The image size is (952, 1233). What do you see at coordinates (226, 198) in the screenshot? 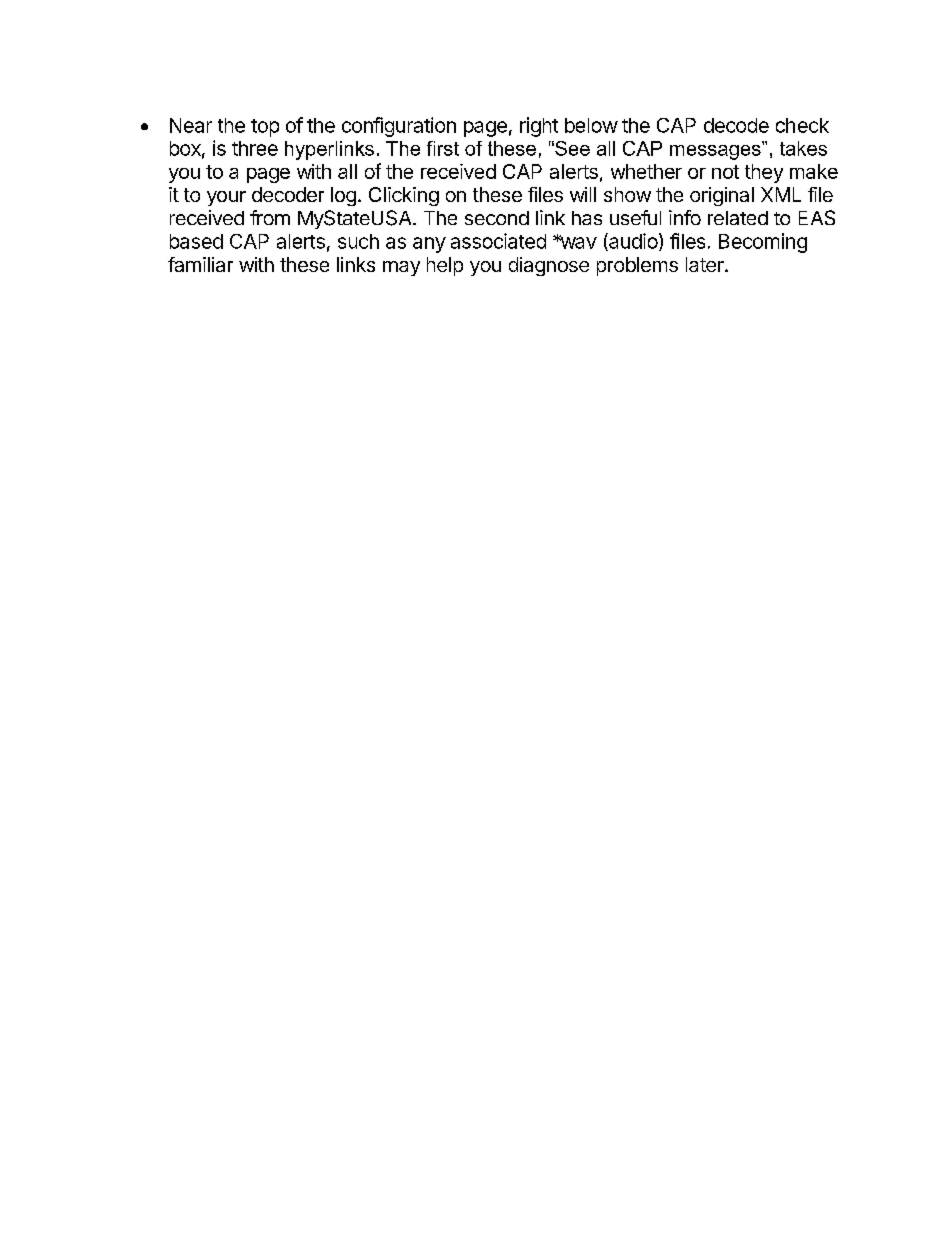
I see `your` at bounding box center [226, 198].
